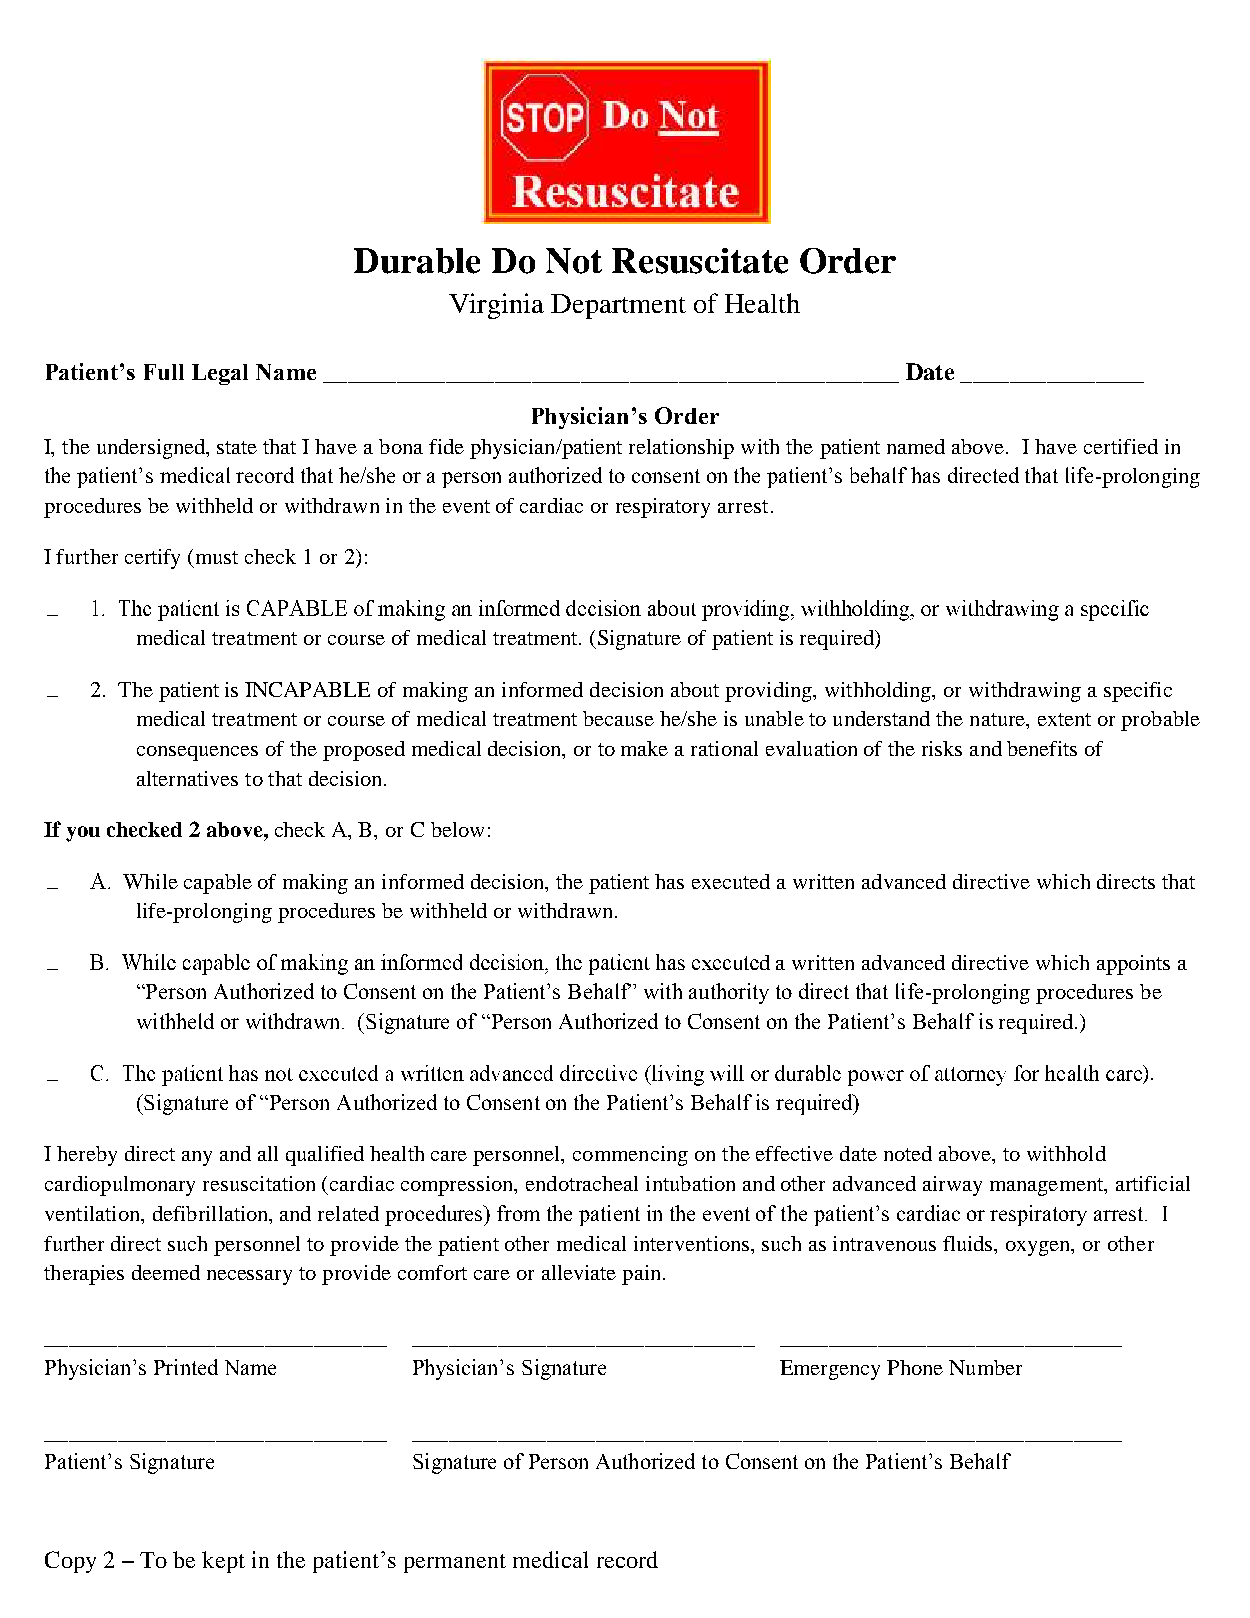 Image resolution: width=1250 pixels, height=1618 pixels. What do you see at coordinates (630, 1156) in the screenshot?
I see `commencing` at bounding box center [630, 1156].
